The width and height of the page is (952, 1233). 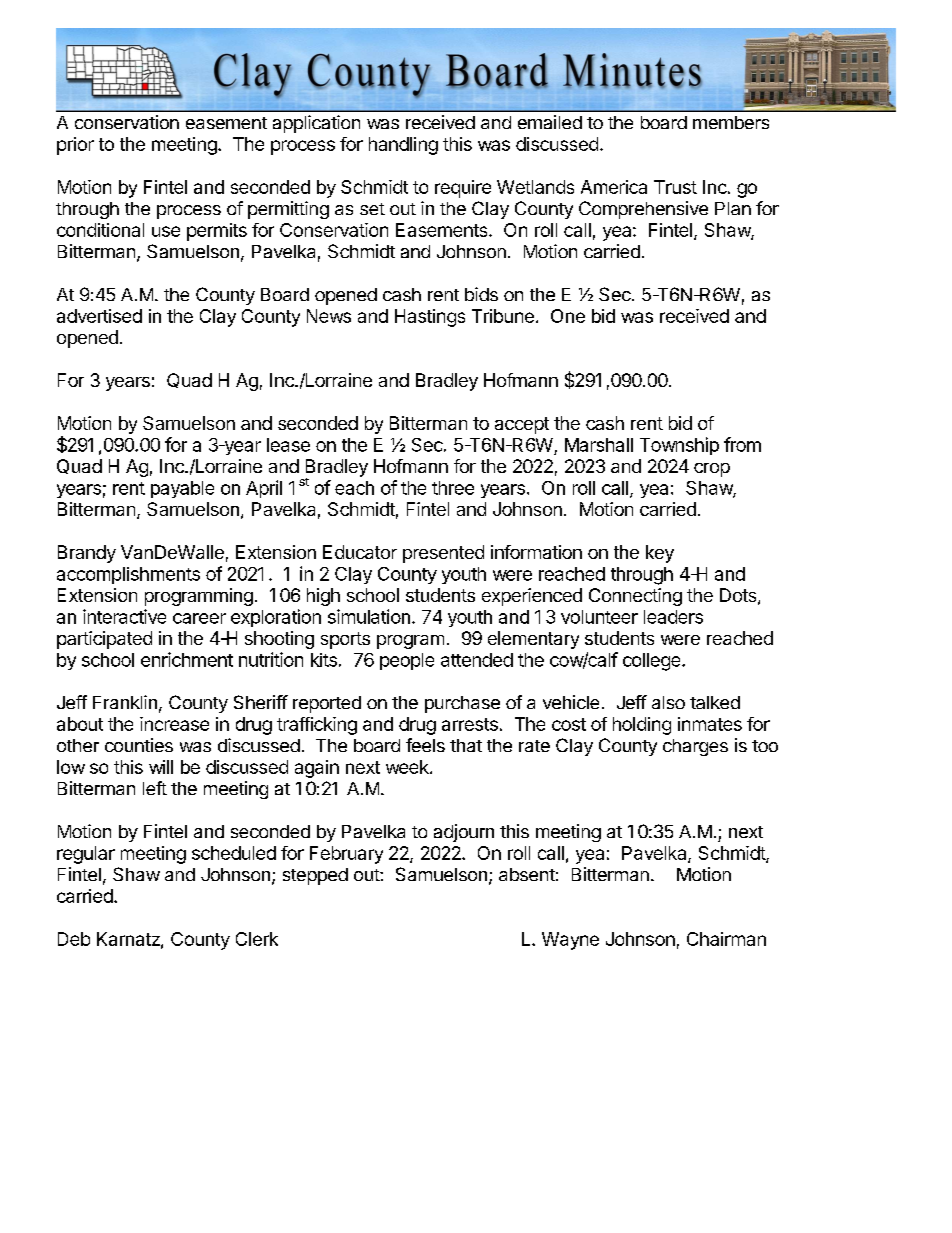 What do you see at coordinates (187, 659) in the page?
I see `enrichment` at bounding box center [187, 659].
